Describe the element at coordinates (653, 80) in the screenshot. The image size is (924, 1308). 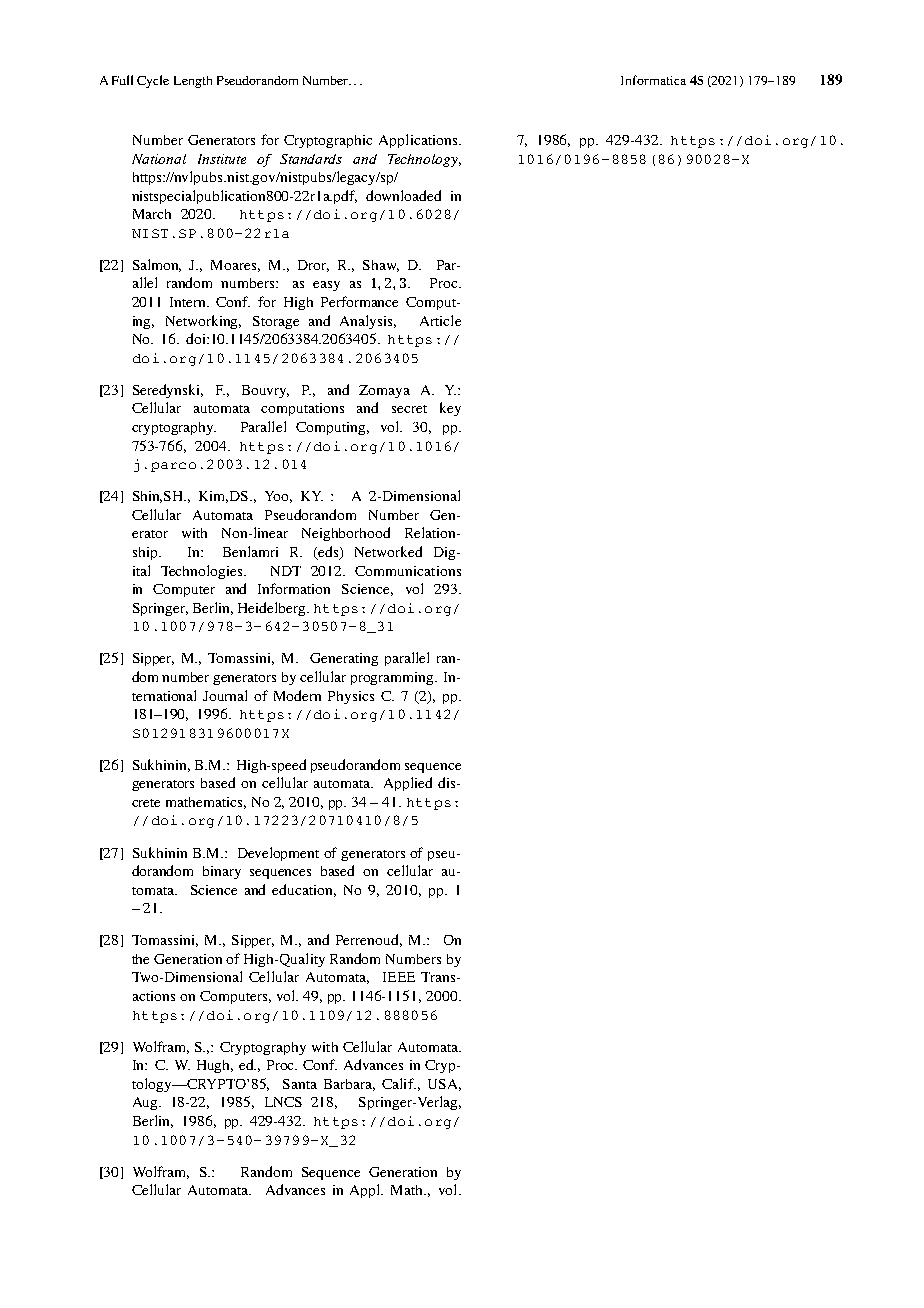
I see `Informatica` at that location.
